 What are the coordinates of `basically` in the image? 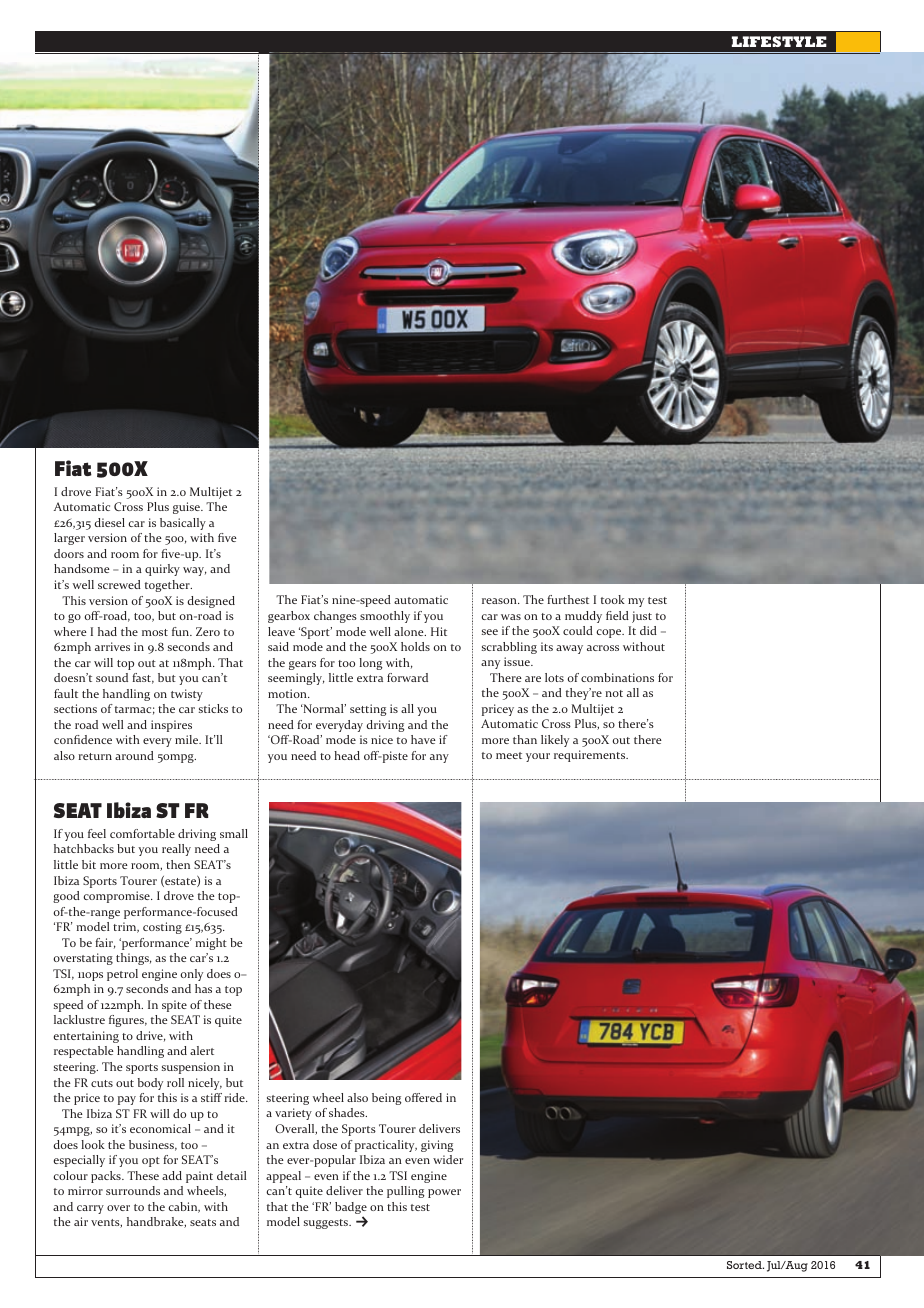 It's located at (183, 524).
